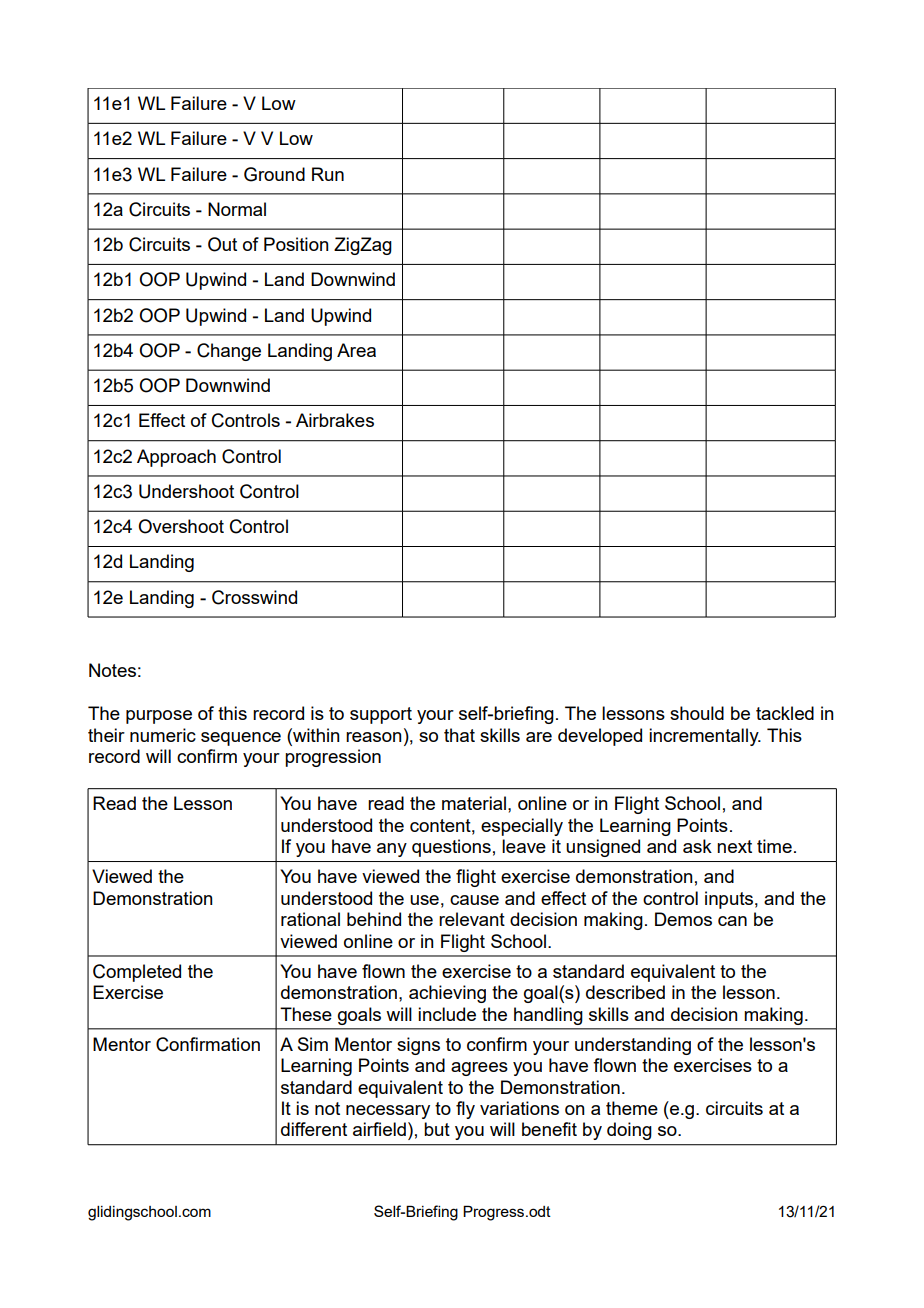 The width and height of the image is (924, 1308). Describe the element at coordinates (328, 174) in the image. I see `Run` at that location.
